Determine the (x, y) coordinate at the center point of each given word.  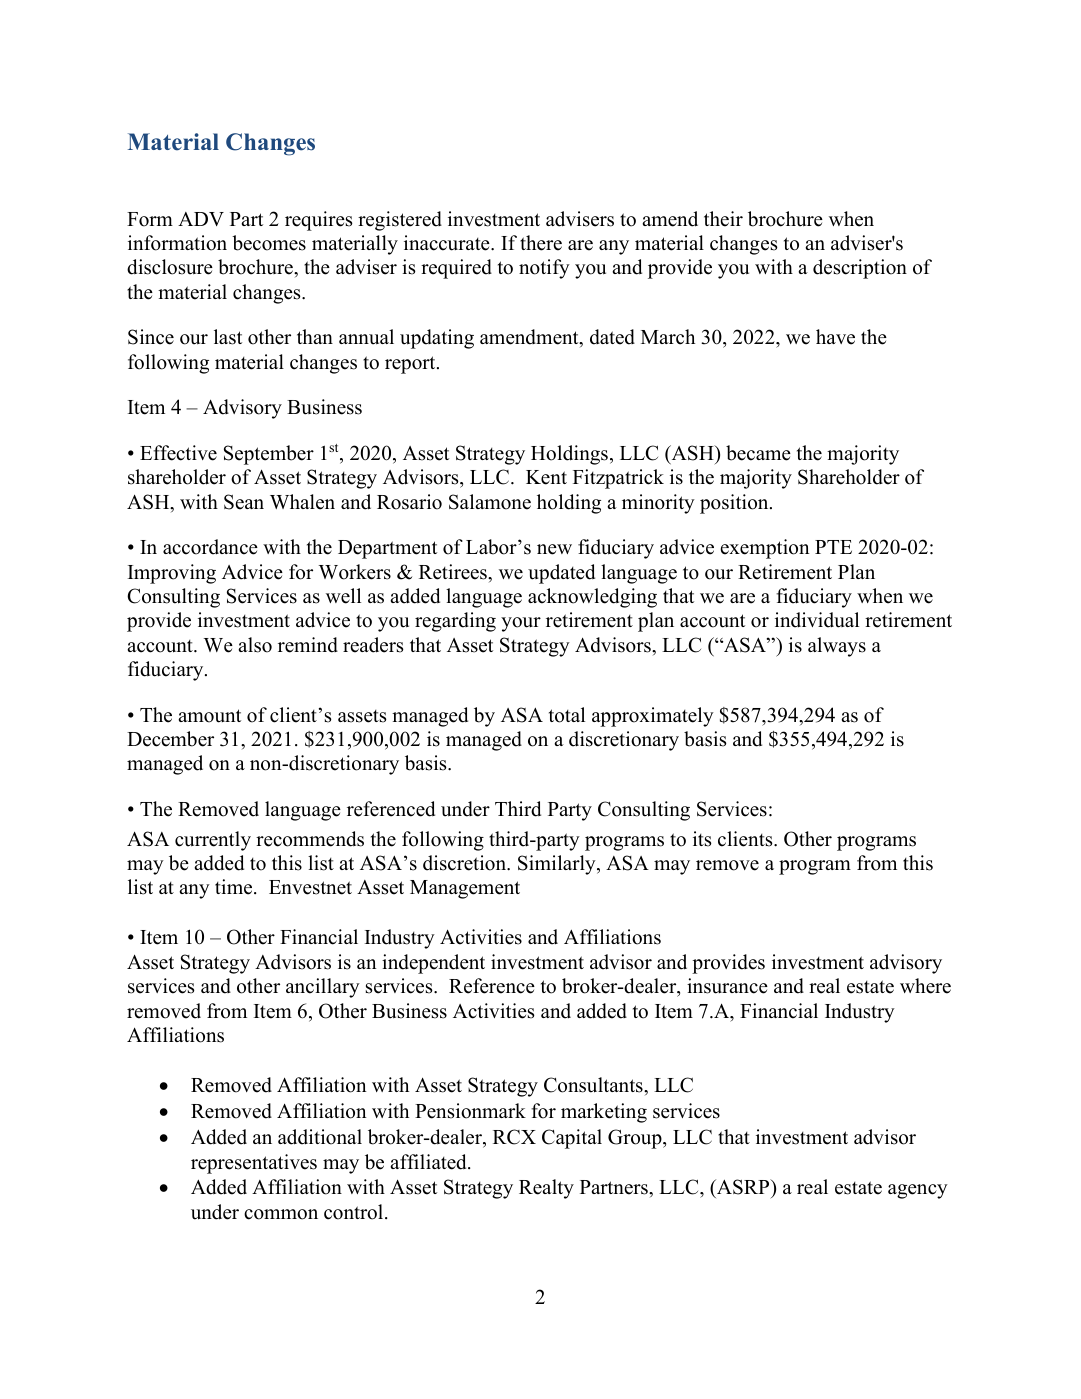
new (554, 549)
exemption (765, 549)
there (541, 243)
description (860, 269)
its (702, 839)
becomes (269, 243)
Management (465, 889)
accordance (210, 547)
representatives (254, 1164)
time (235, 887)
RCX (514, 1137)
